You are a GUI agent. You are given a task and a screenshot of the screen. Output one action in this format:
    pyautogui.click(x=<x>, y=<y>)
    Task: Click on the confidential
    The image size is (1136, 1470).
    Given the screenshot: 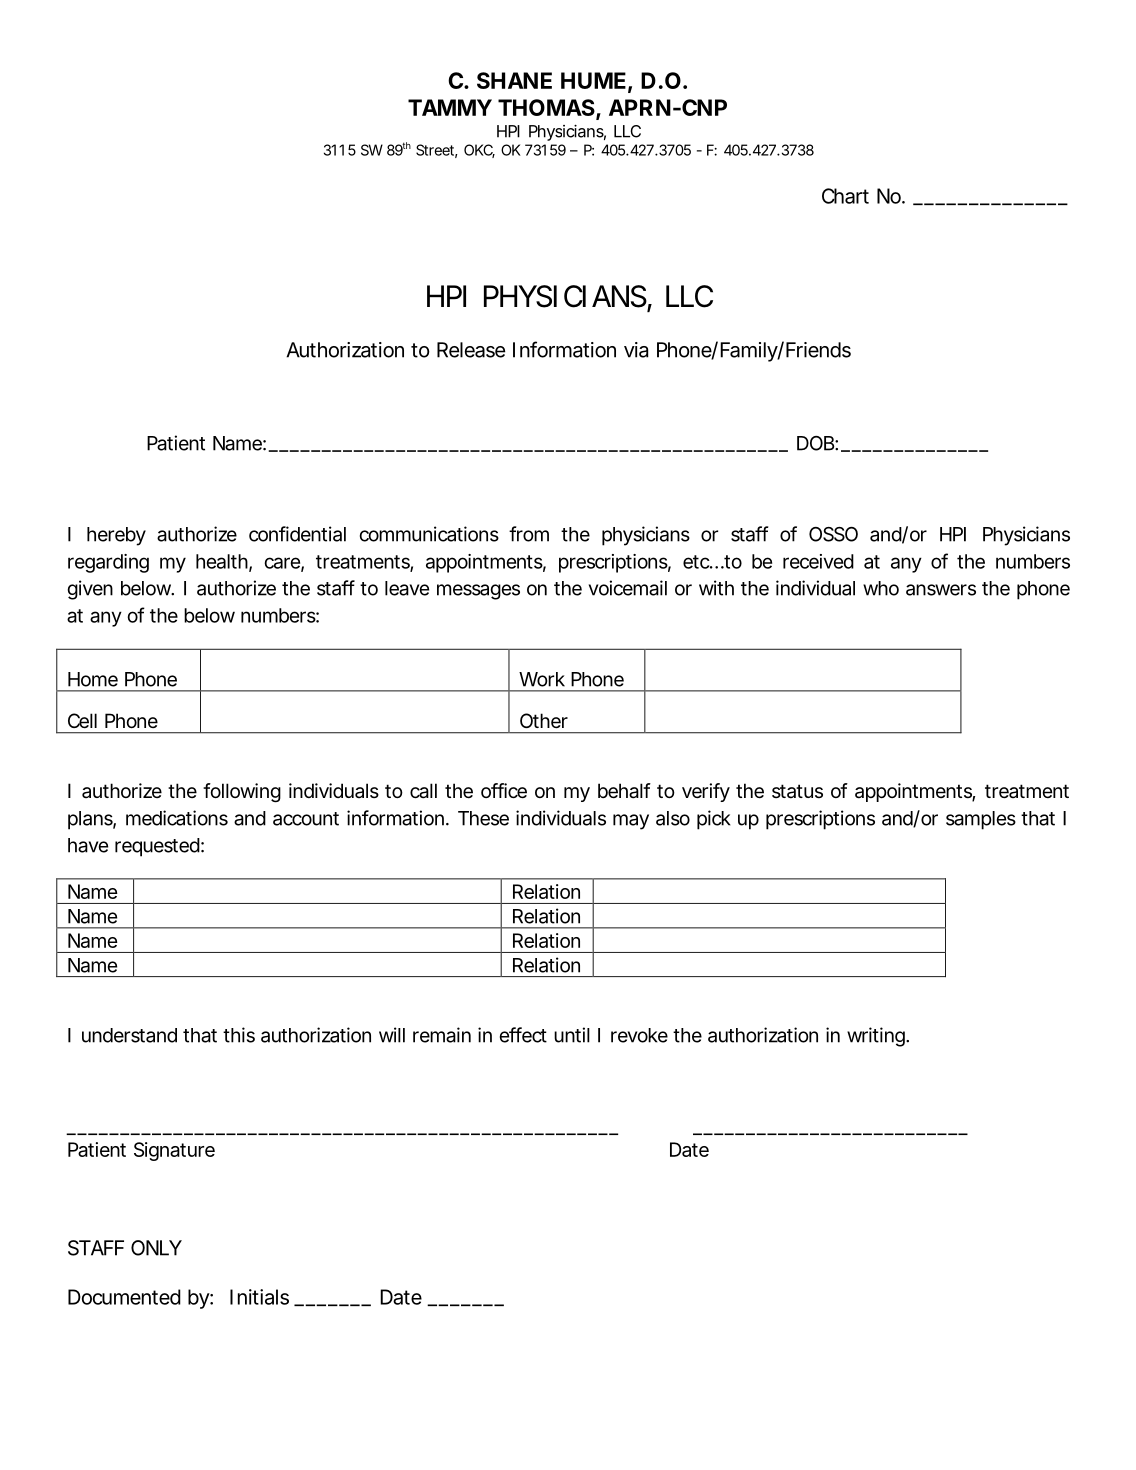 What is the action you would take?
    pyautogui.click(x=297, y=534)
